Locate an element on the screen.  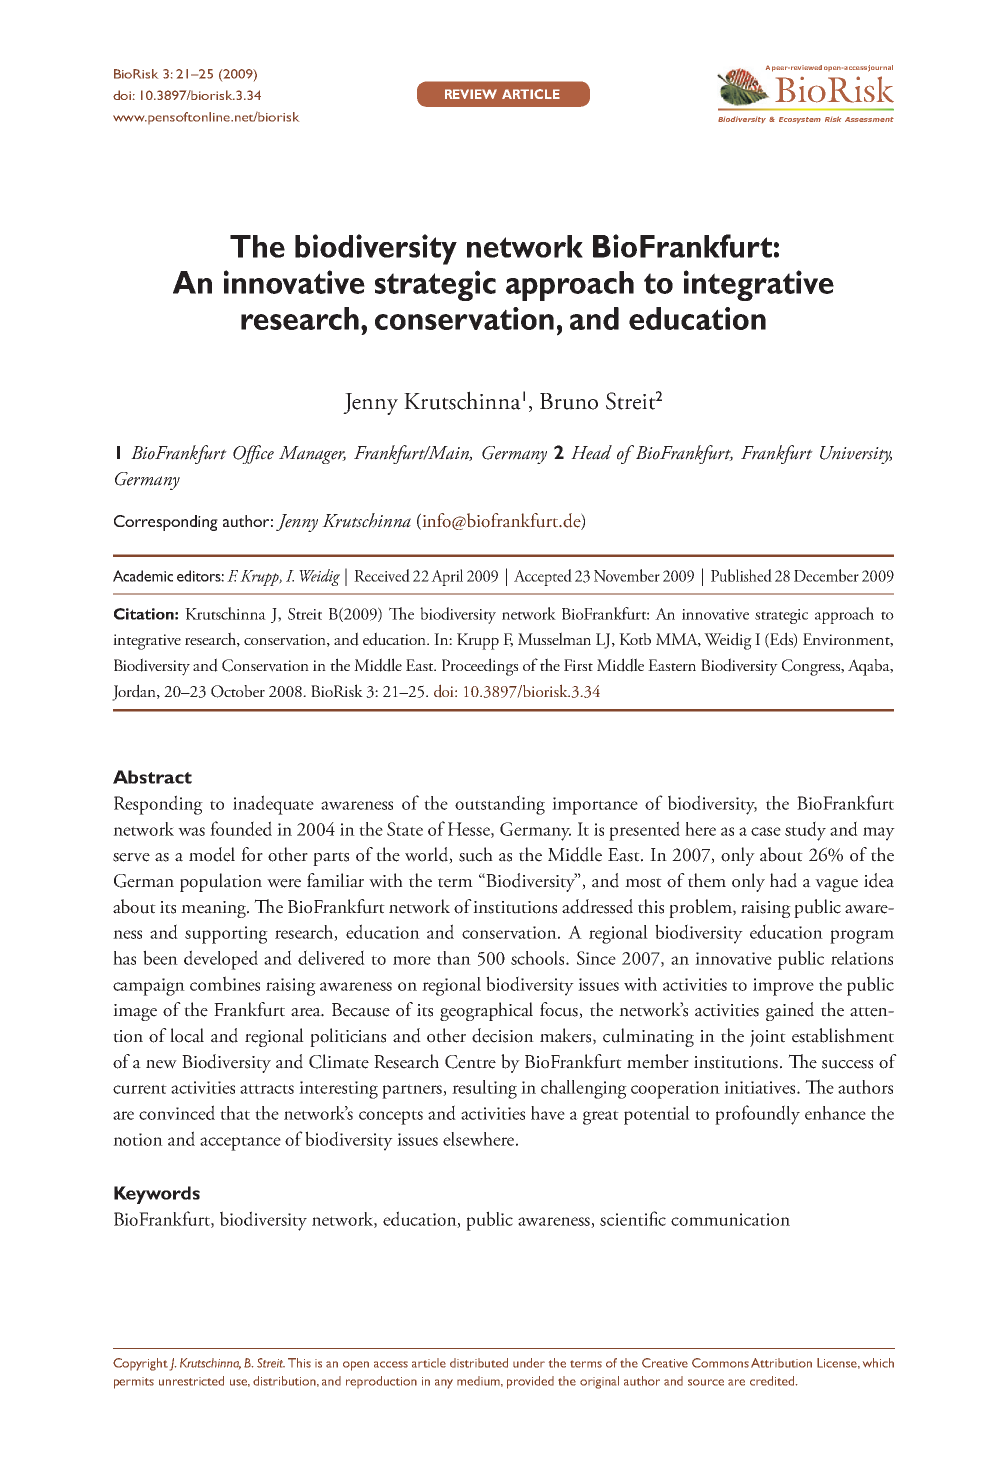
study is located at coordinates (805, 831).
